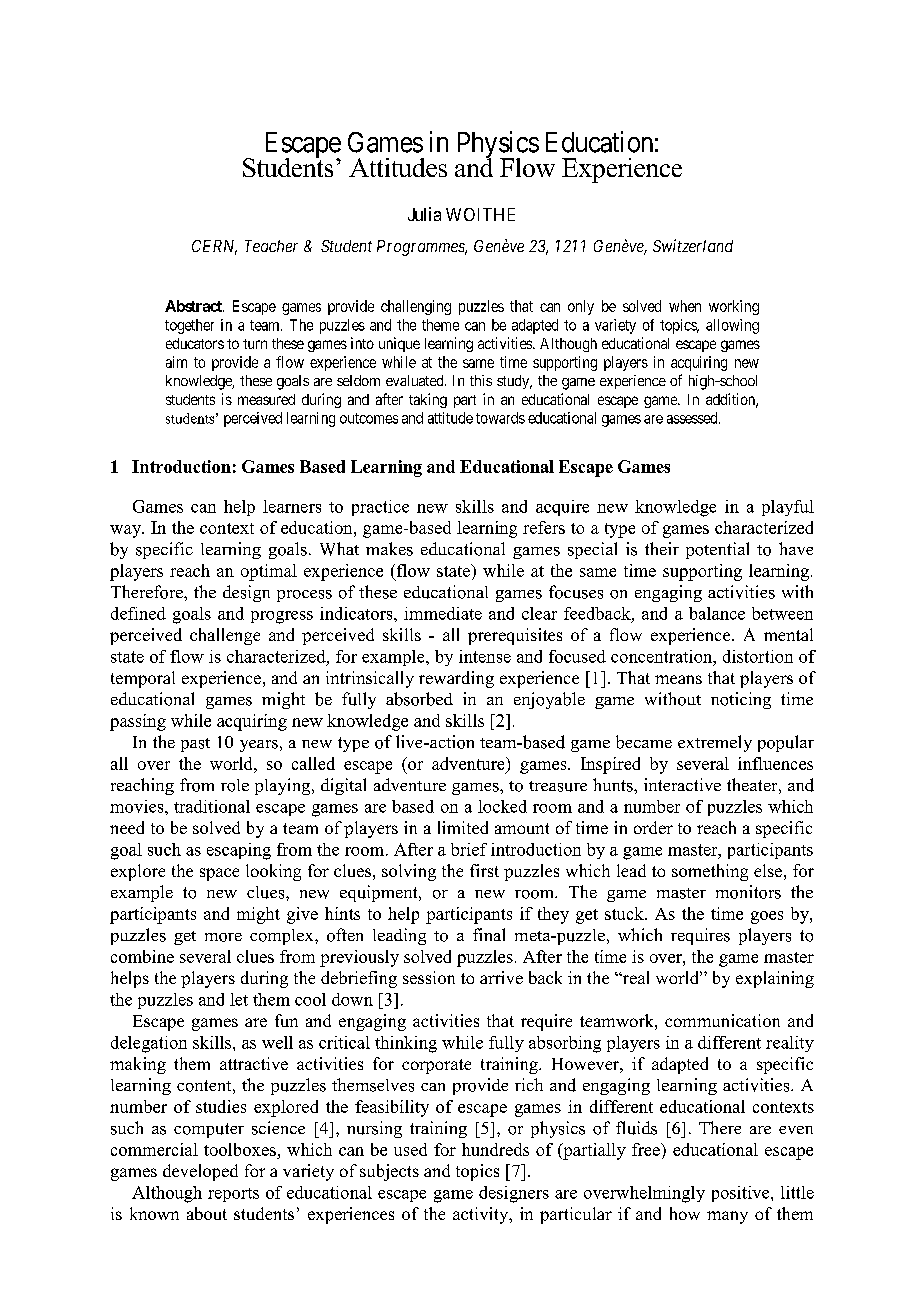 The width and height of the screenshot is (924, 1308). I want to click on Switzerland, so click(693, 245).
